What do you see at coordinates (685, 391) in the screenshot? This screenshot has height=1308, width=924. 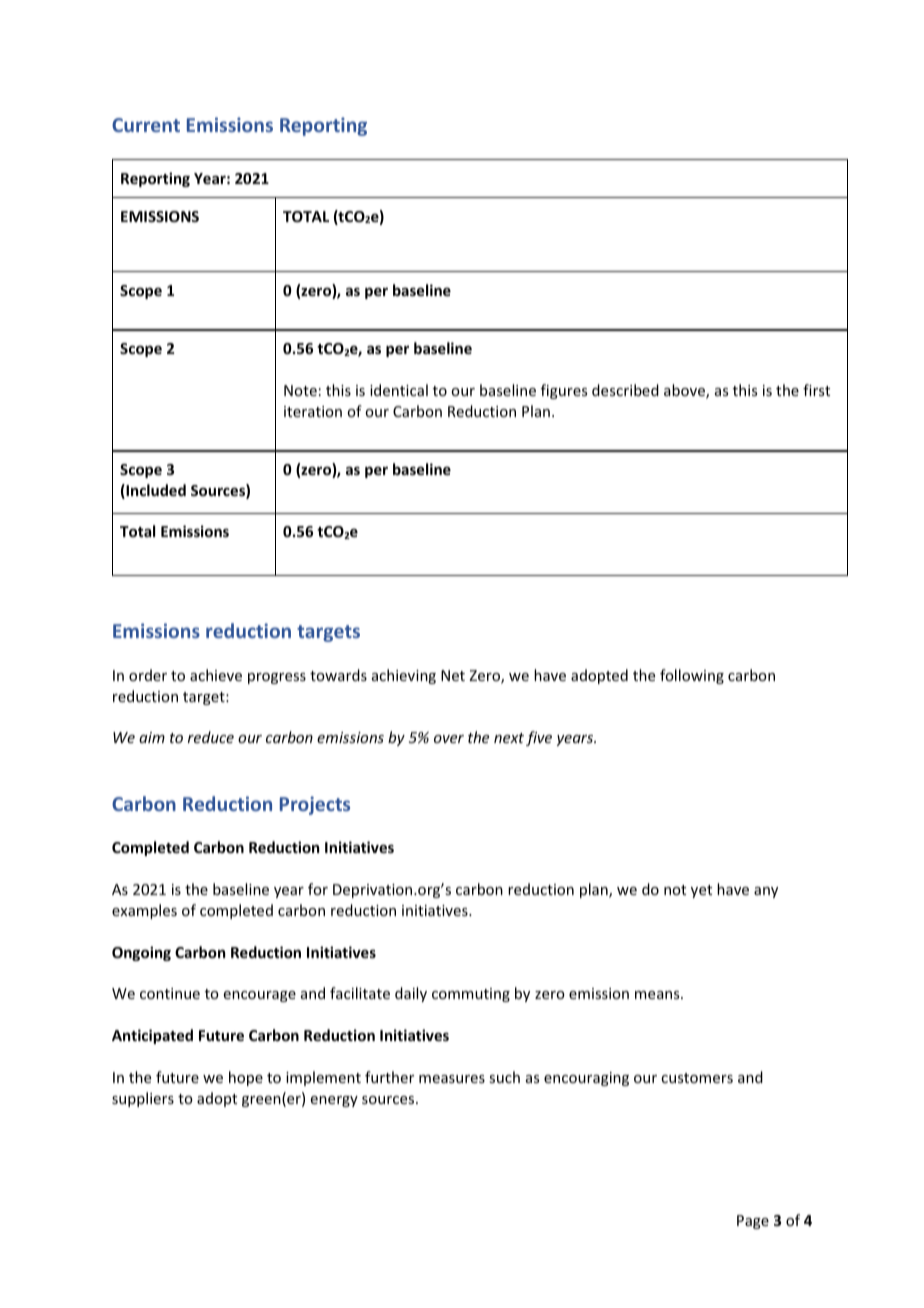 I see `above` at bounding box center [685, 391].
